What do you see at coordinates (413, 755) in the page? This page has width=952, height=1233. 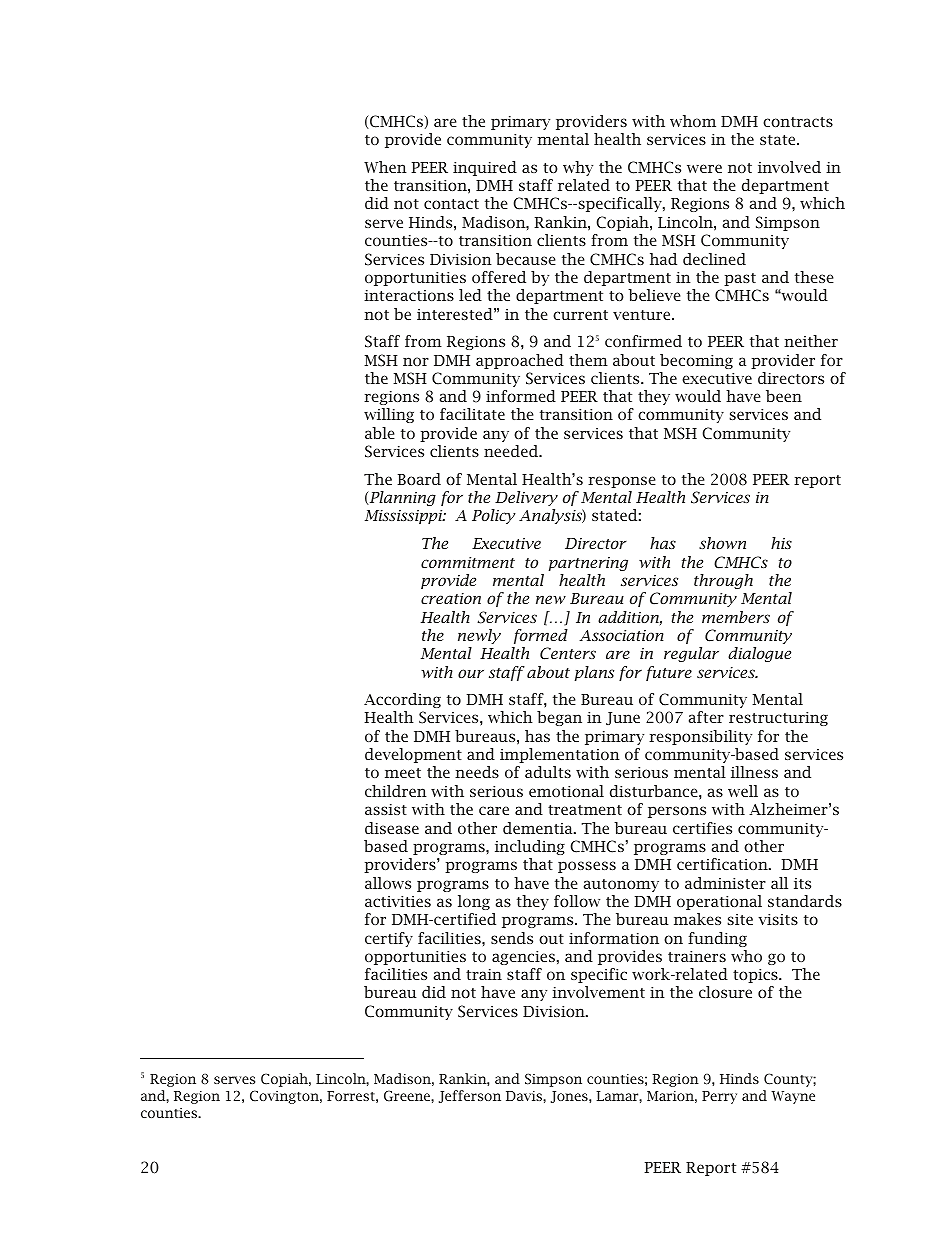 I see `development` at bounding box center [413, 755].
